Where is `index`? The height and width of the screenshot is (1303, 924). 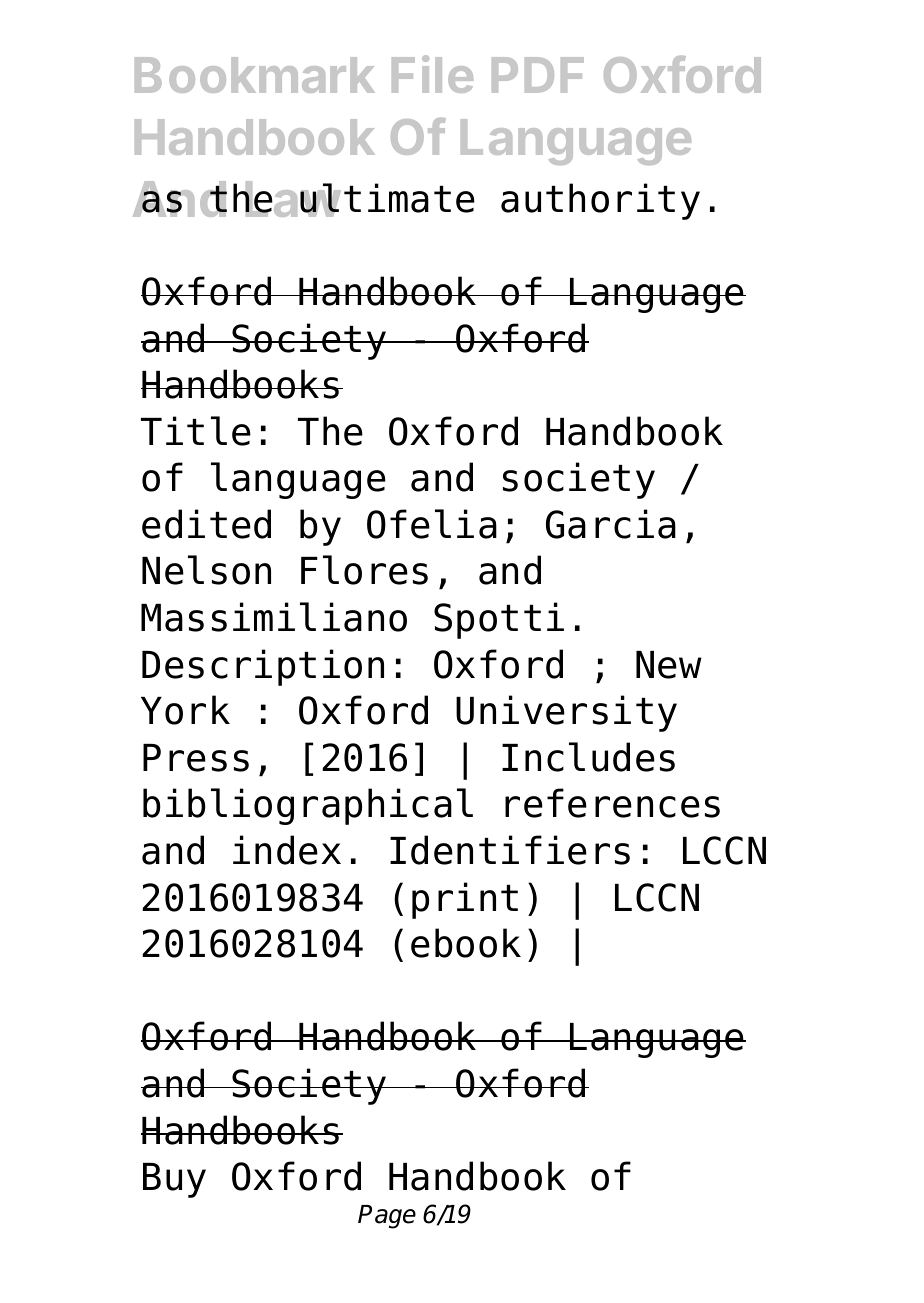
index is located at coordinates (287, 850).
